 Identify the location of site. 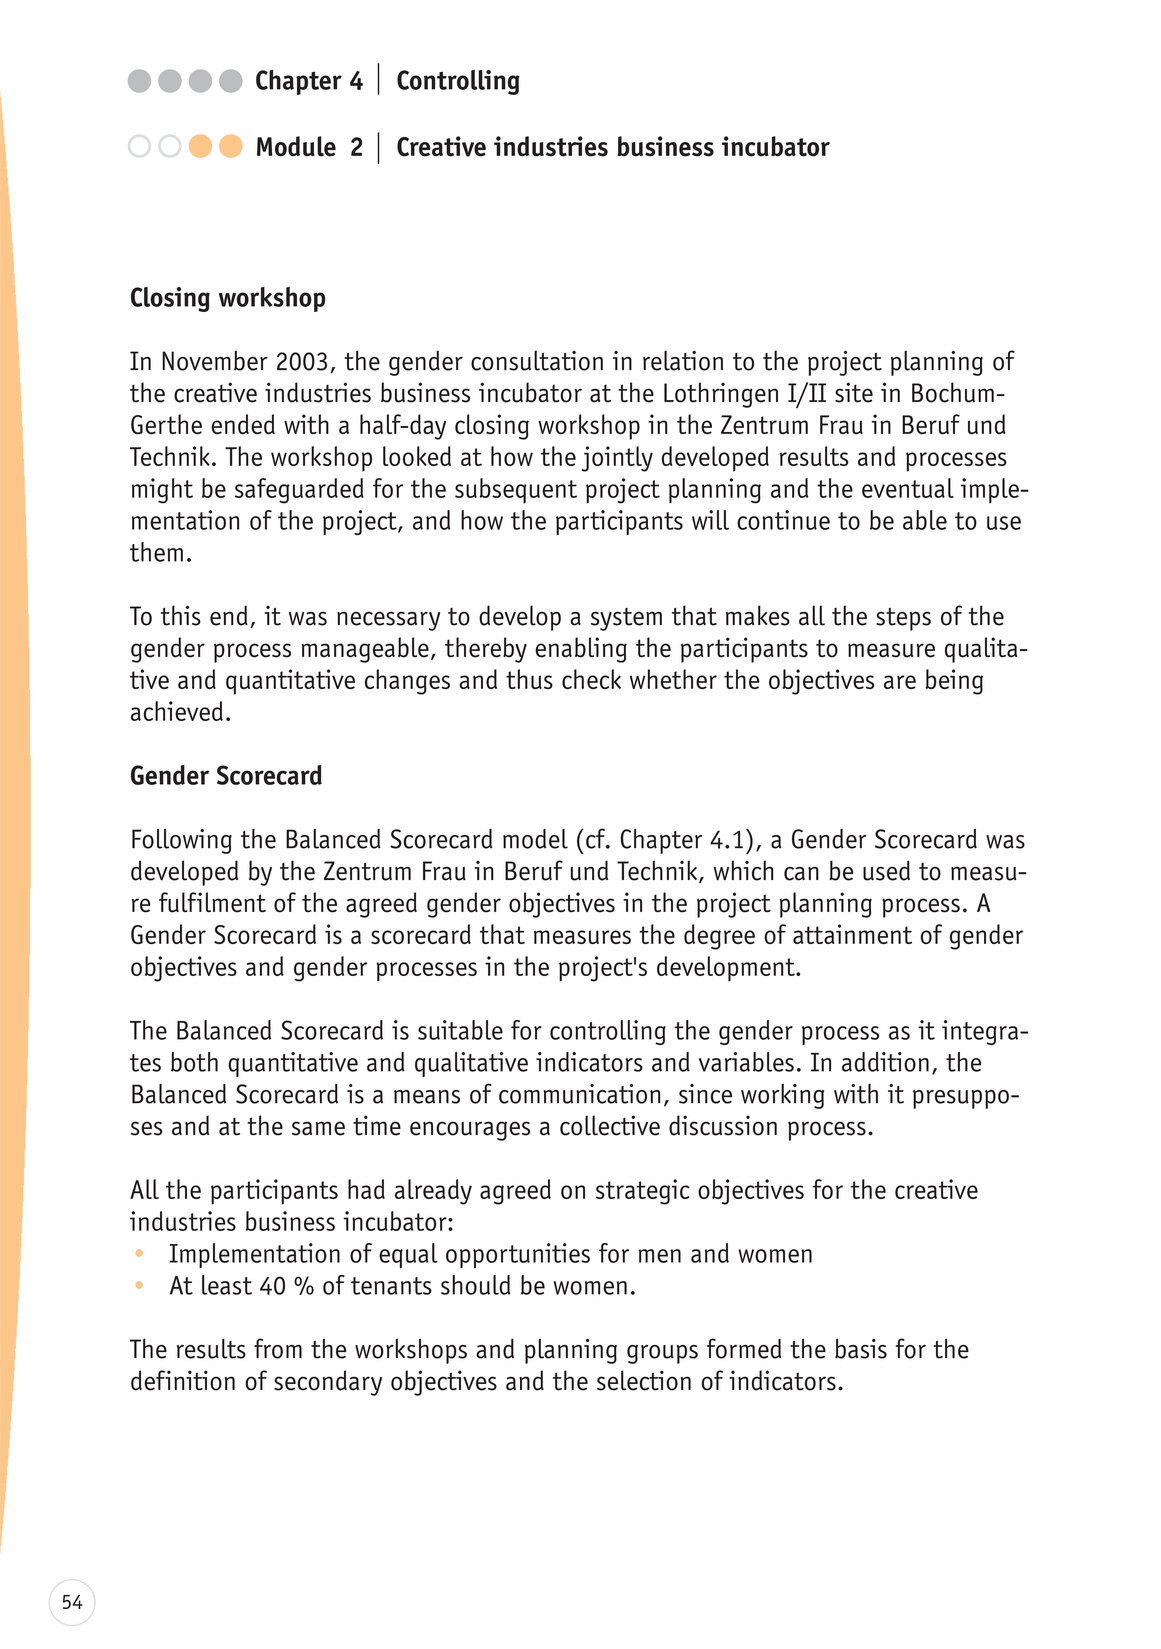
(854, 392).
